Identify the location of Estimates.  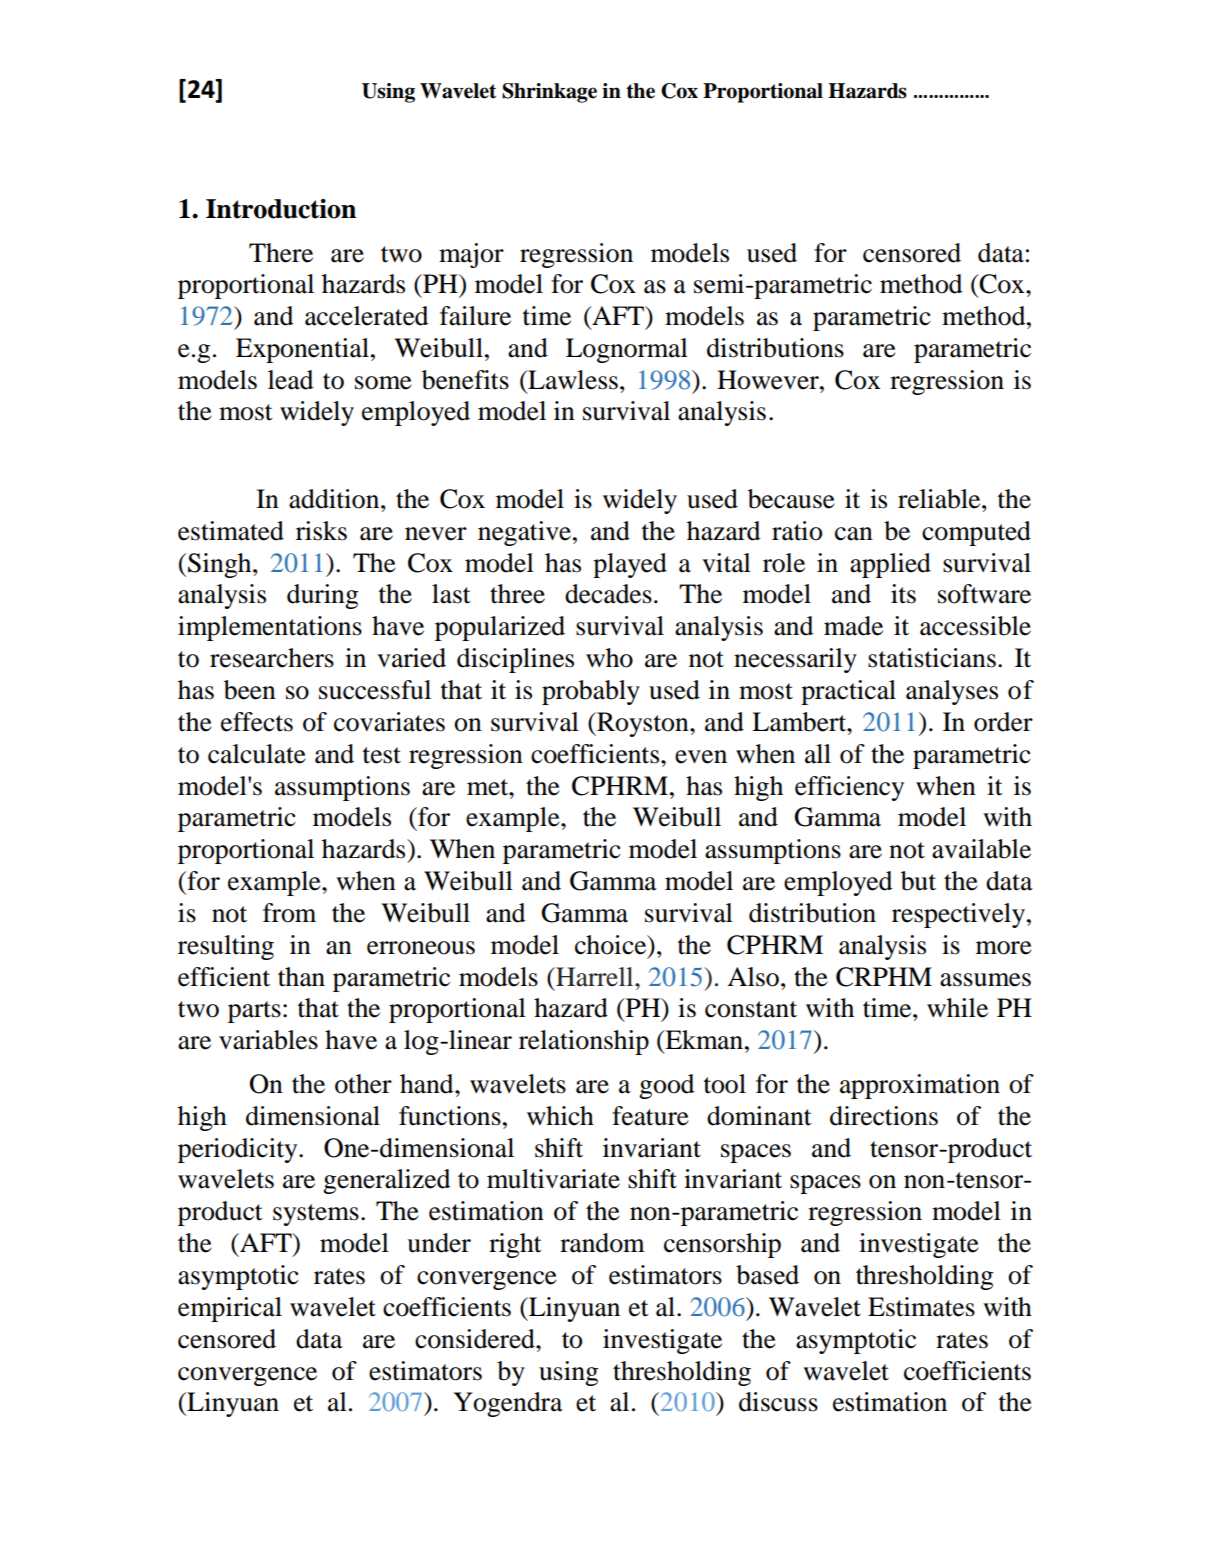
(921, 1307).
